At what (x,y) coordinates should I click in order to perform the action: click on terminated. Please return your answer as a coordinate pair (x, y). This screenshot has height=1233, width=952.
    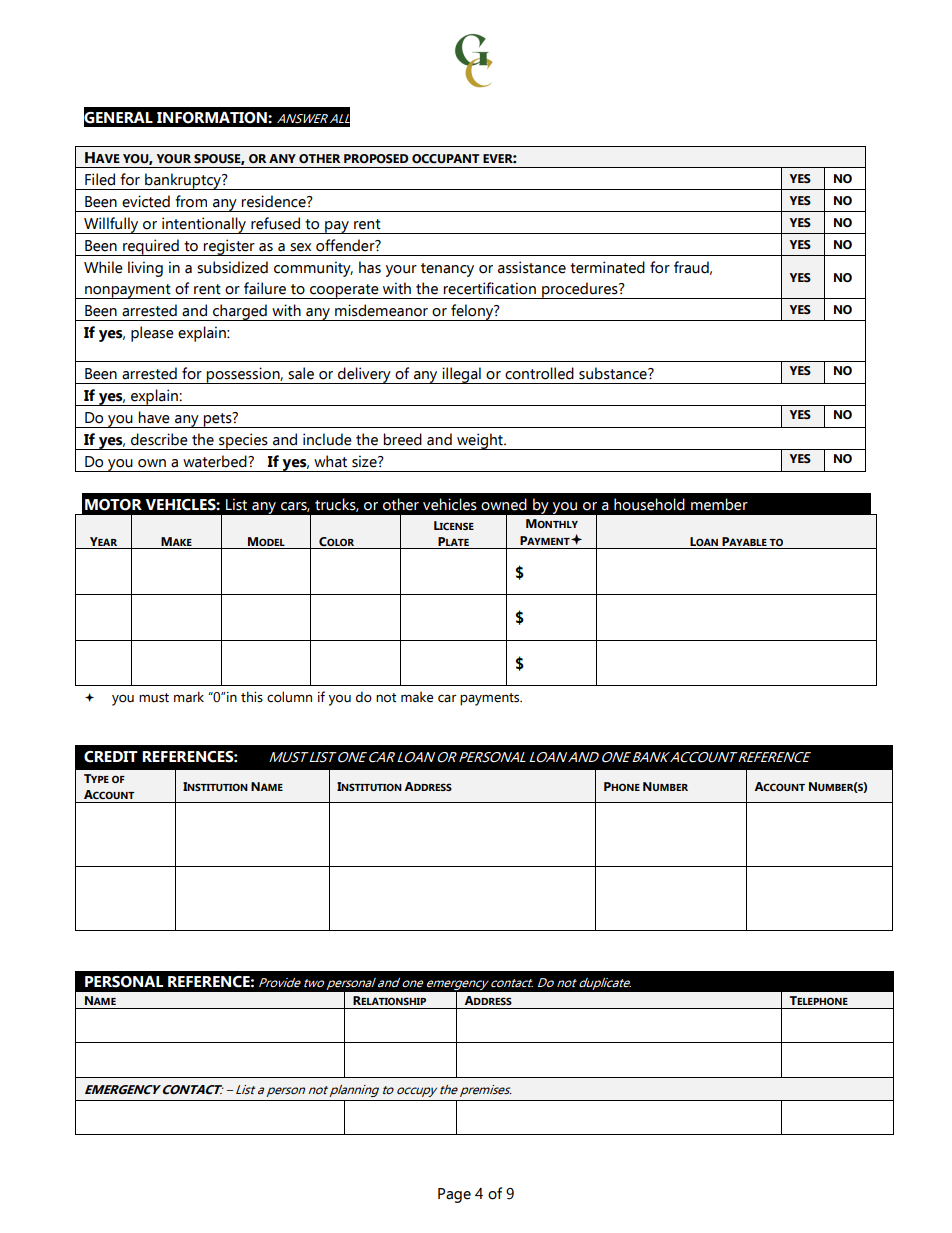
    Looking at the image, I should click on (607, 267).
